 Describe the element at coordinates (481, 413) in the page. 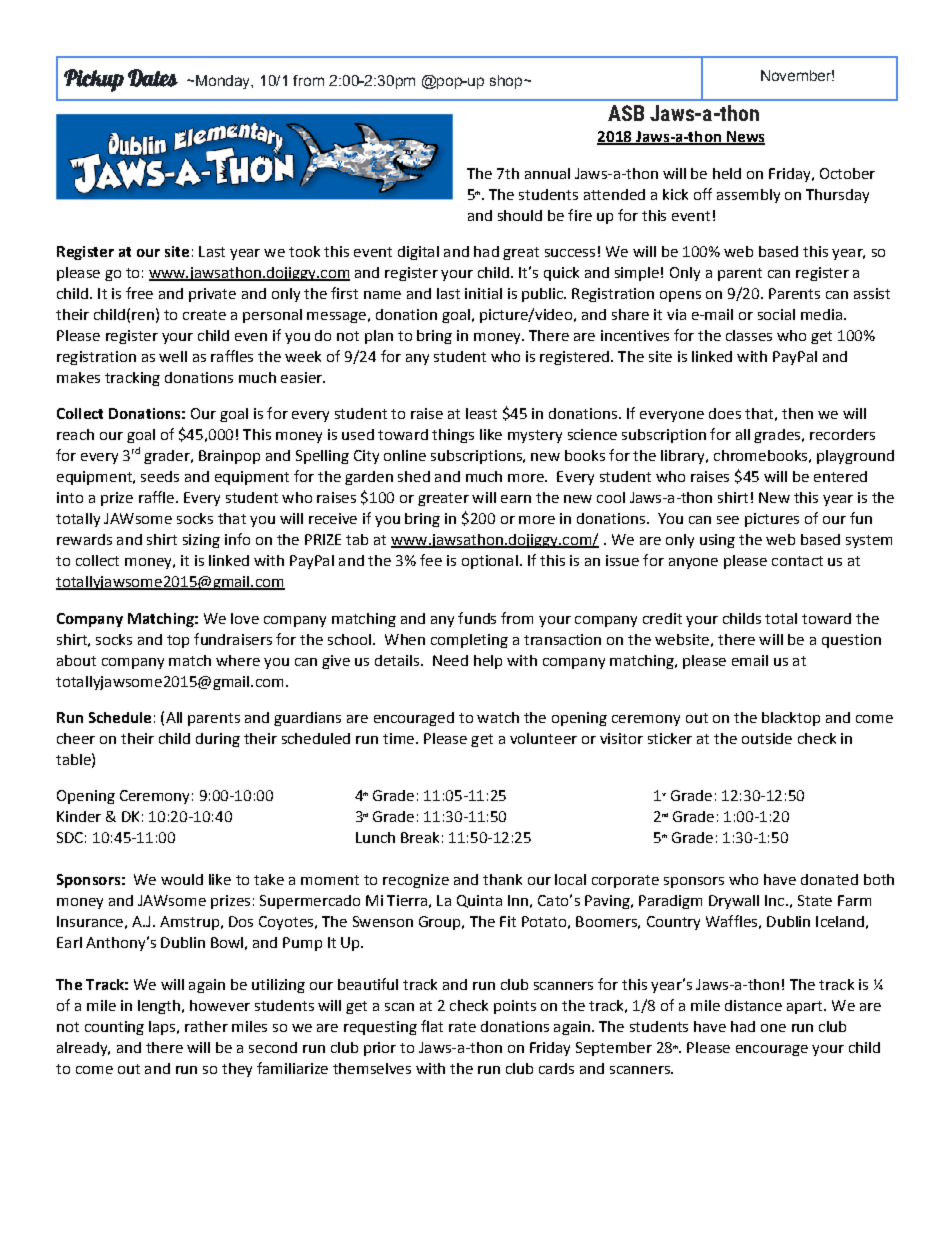

I see `least` at that location.
